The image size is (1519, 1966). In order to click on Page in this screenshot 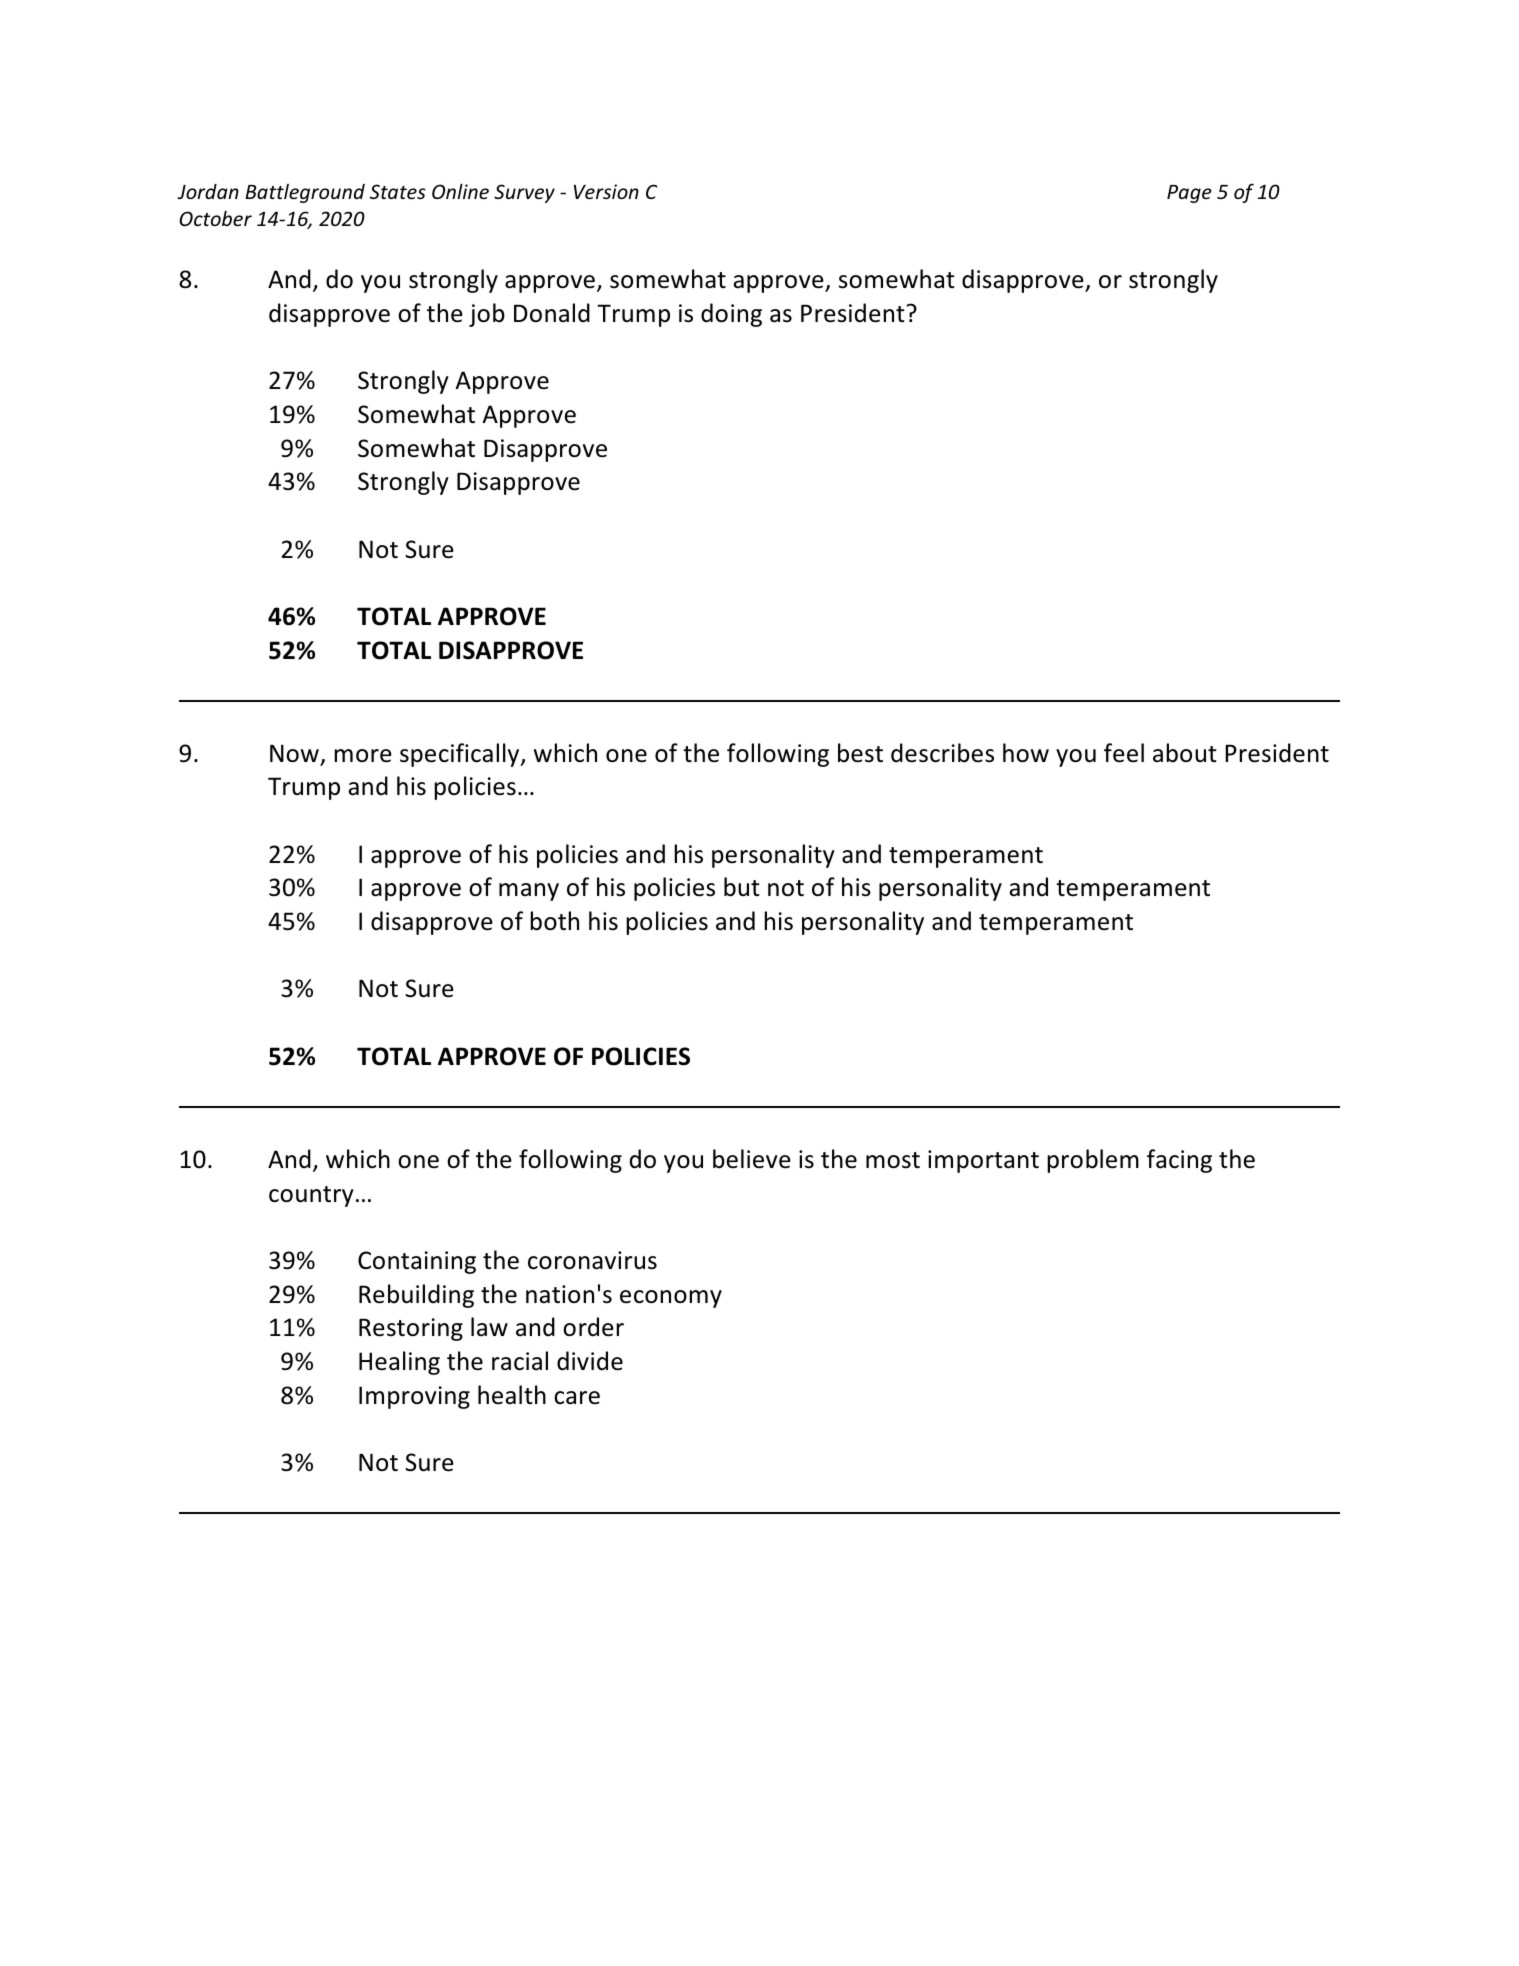, I will do `click(1189, 194)`.
